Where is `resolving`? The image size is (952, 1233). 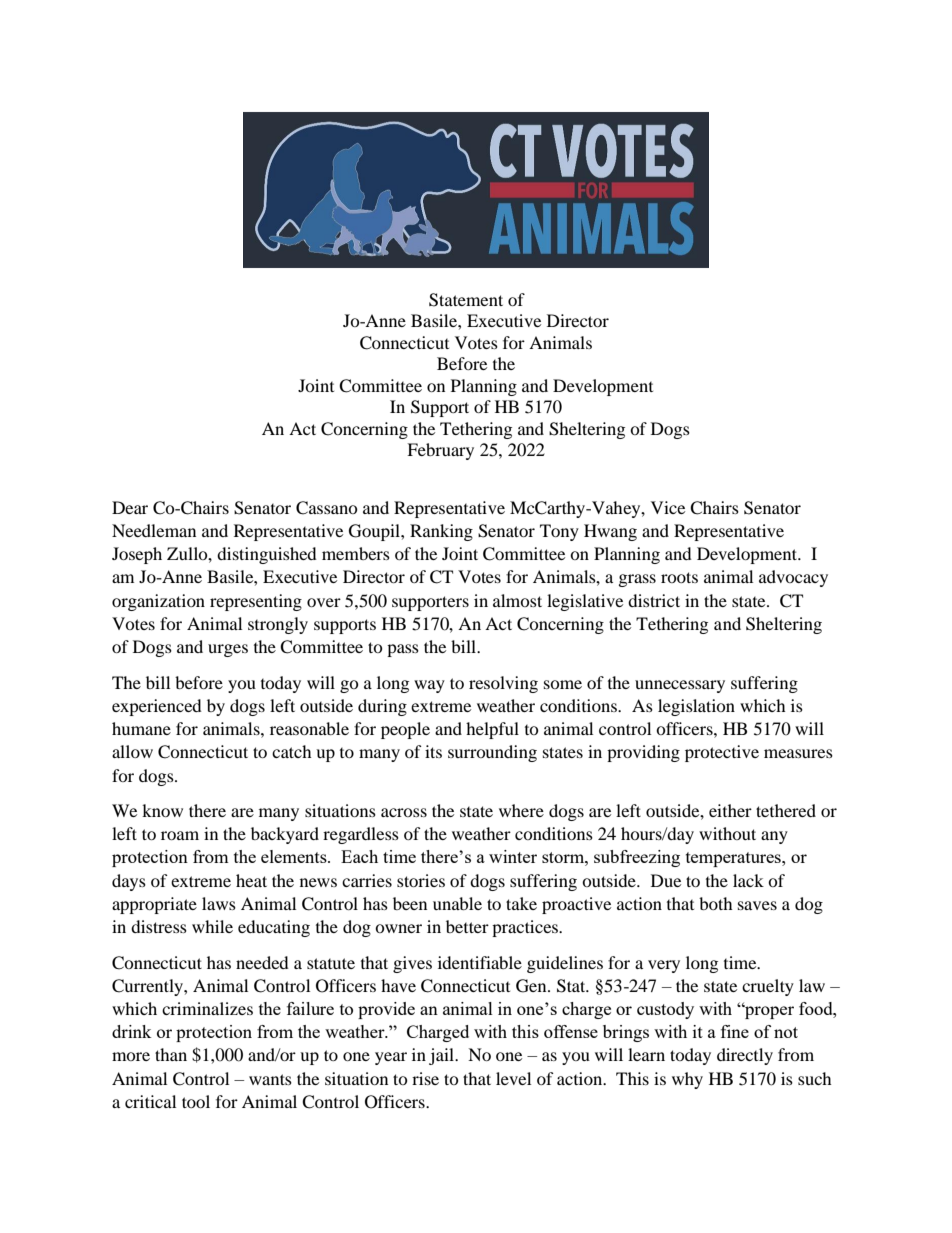
resolving is located at coordinates (503, 684).
